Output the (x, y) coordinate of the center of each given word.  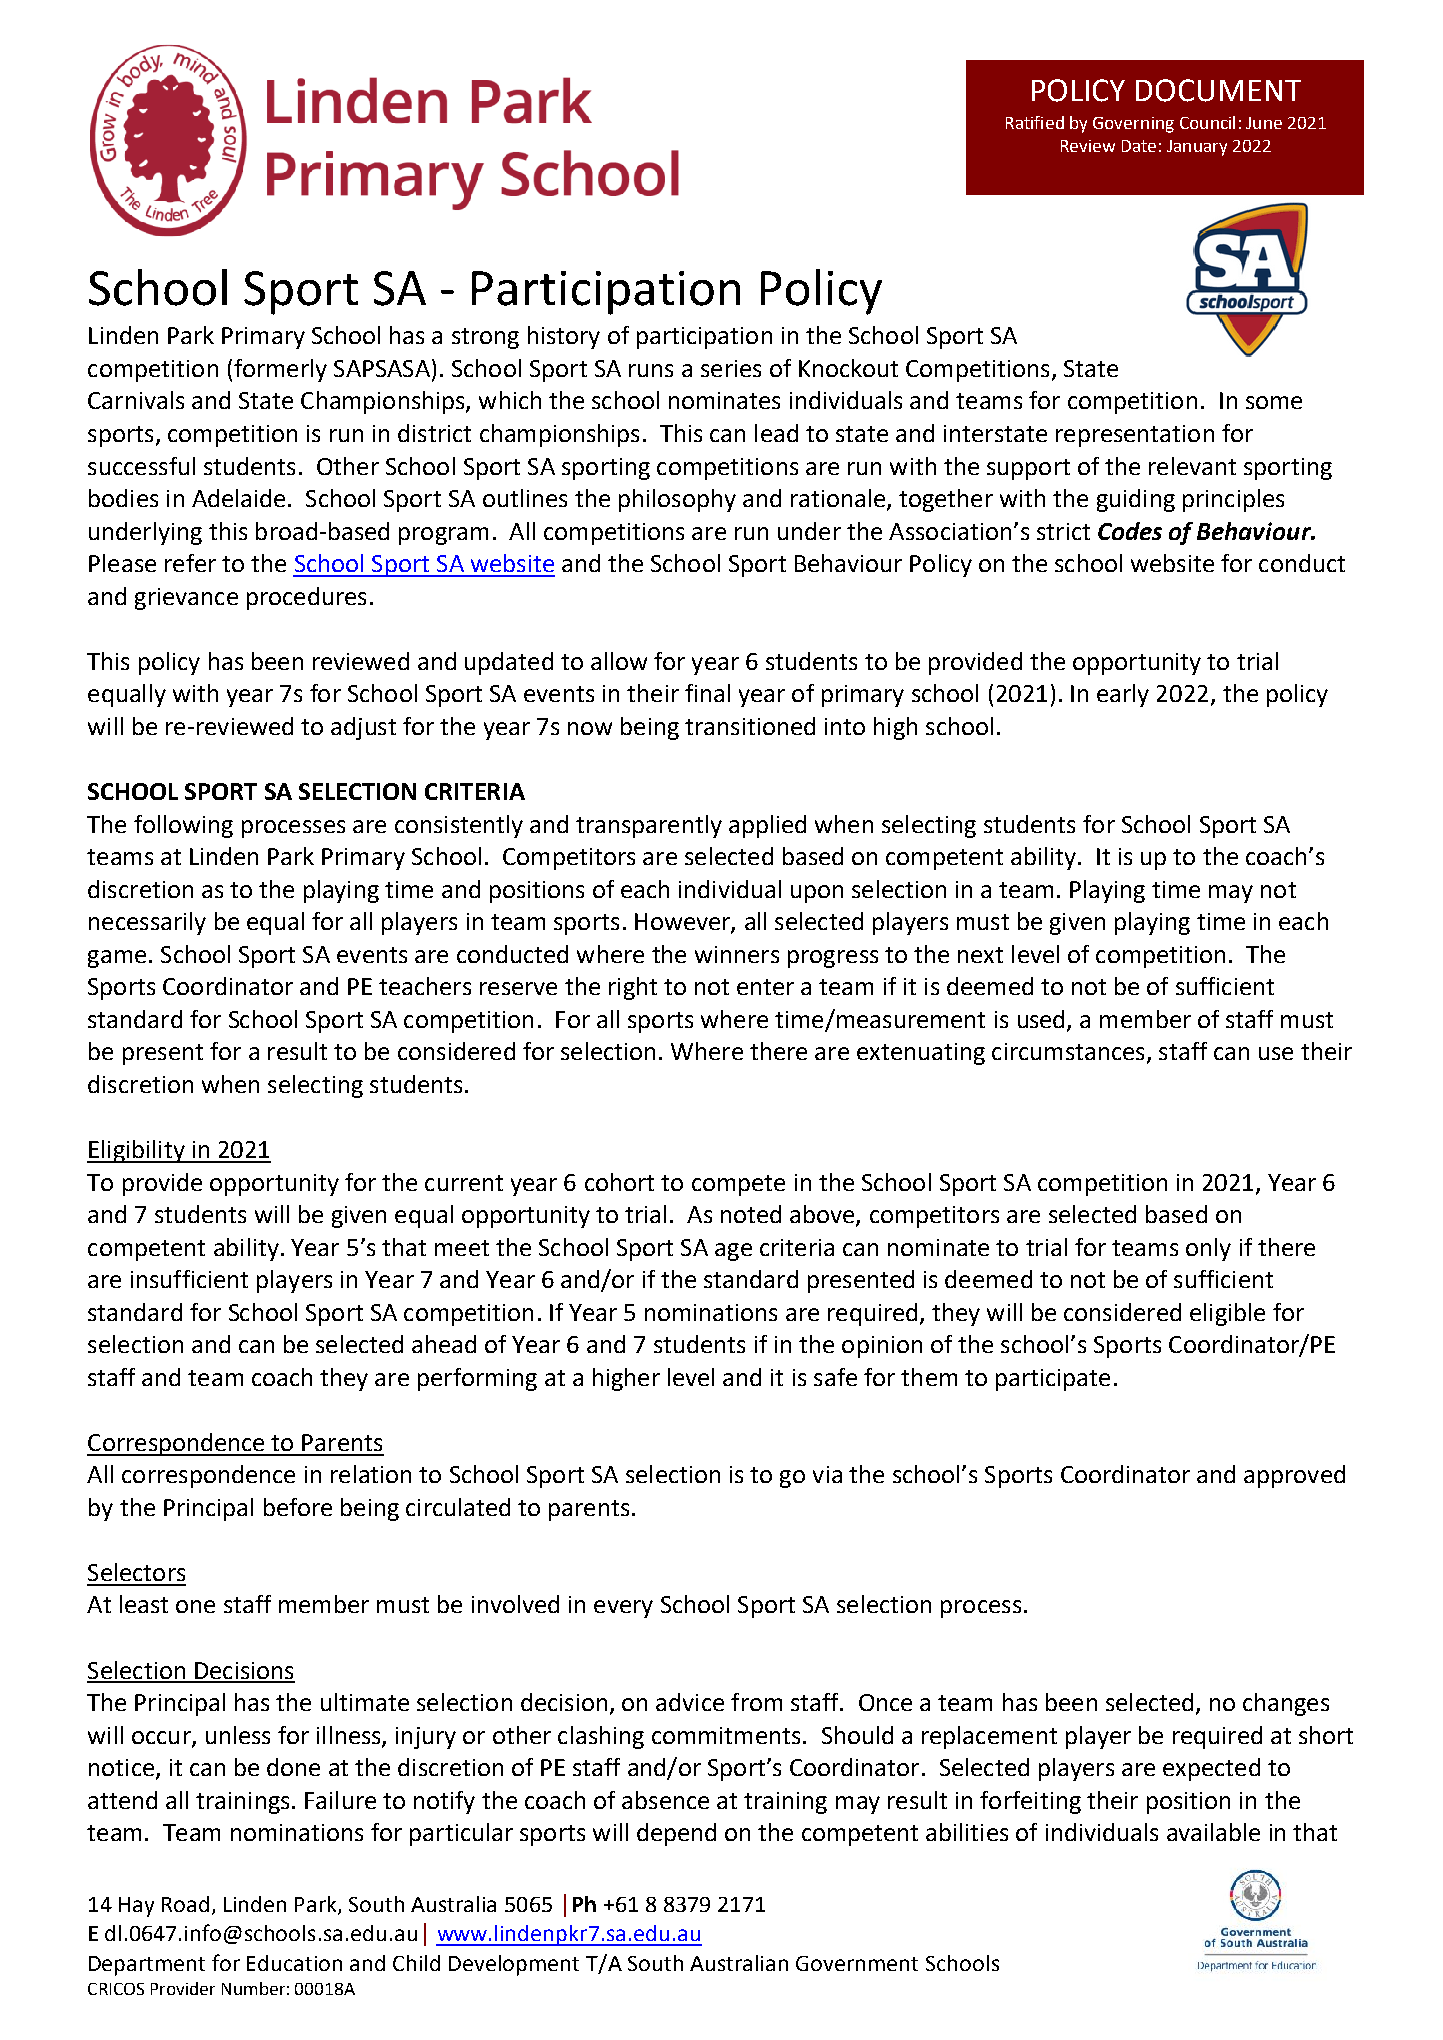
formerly (280, 370)
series (731, 368)
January (1197, 148)
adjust (363, 728)
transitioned (750, 726)
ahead (444, 1344)
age (733, 1252)
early (1123, 695)
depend (676, 1834)
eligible (1227, 1314)
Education (294, 1963)
